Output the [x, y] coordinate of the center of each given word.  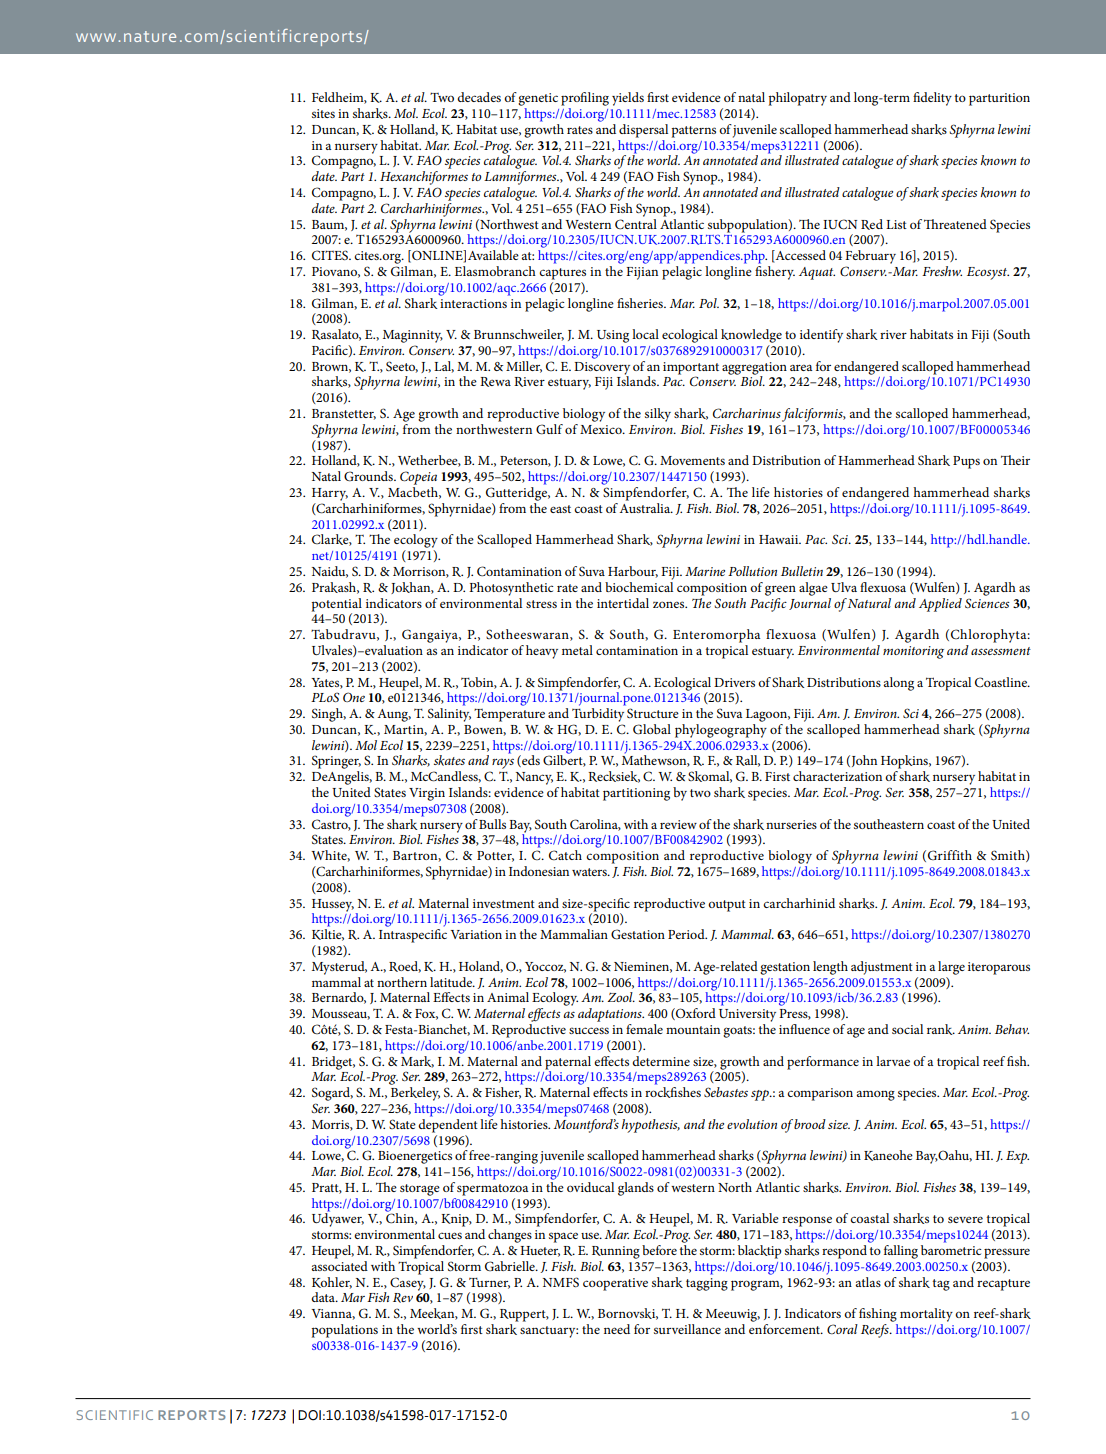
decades [479, 97]
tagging [707, 1284]
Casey [408, 1284]
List [896, 224]
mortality [926, 1315]
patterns [694, 132]
